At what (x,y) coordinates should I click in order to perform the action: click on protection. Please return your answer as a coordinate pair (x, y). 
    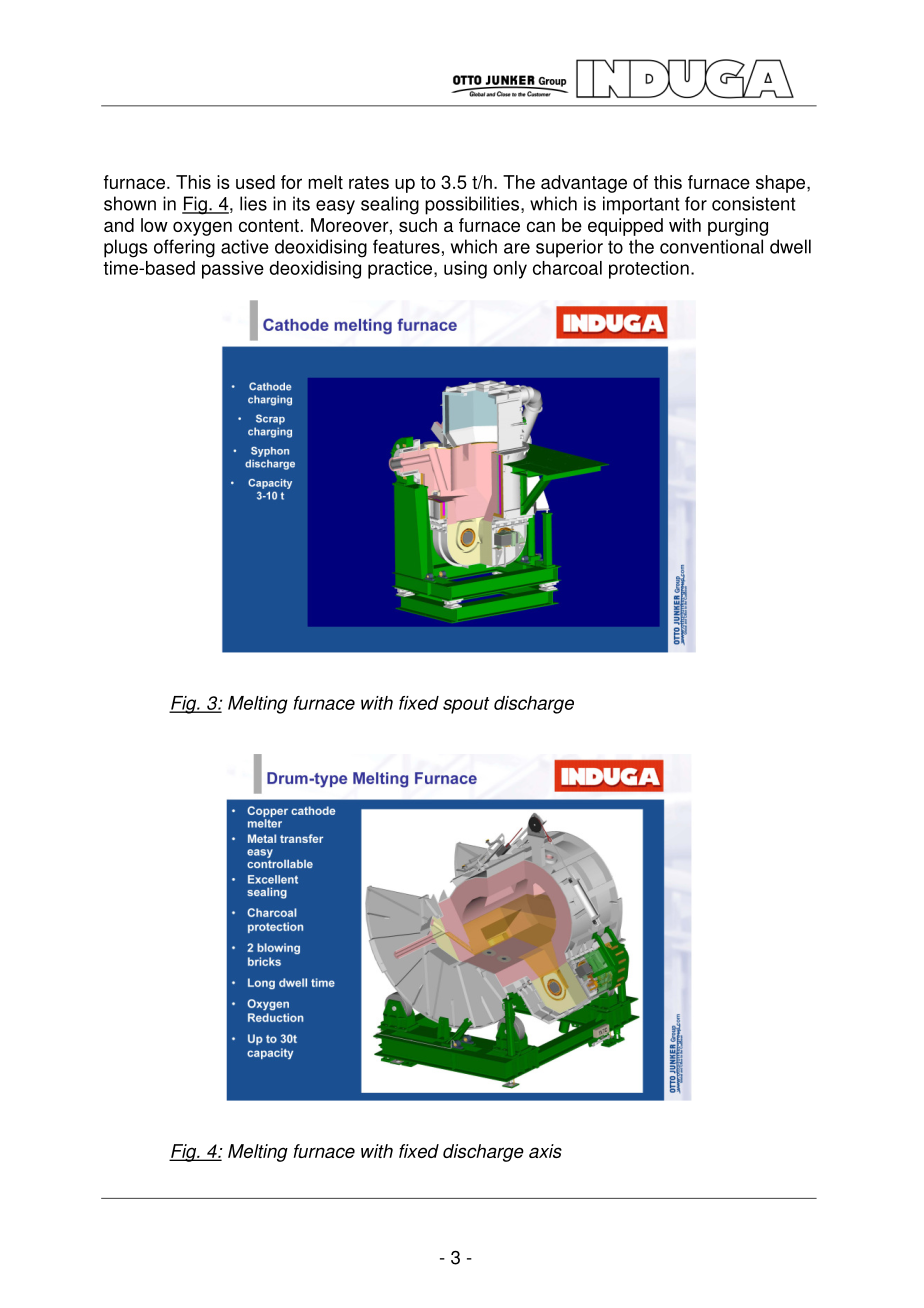
    Looking at the image, I should click on (649, 270).
